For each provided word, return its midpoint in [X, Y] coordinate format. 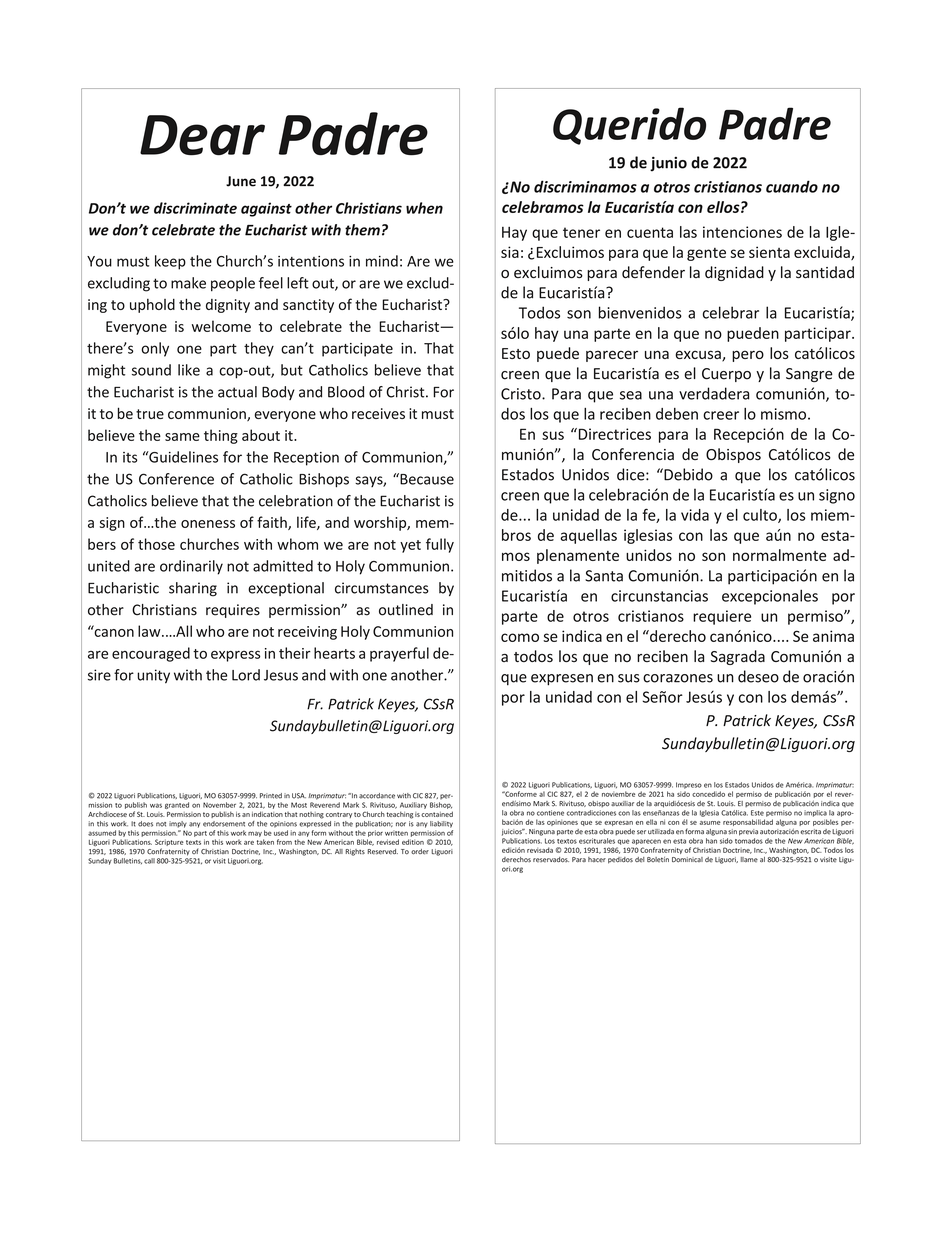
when [424, 208]
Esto [516, 353]
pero [748, 356]
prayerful [399, 654]
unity [153, 676]
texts [193, 842]
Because [426, 479]
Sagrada [737, 657]
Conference [176, 479]
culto [761, 516]
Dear [202, 135]
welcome [221, 326]
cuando [792, 186]
